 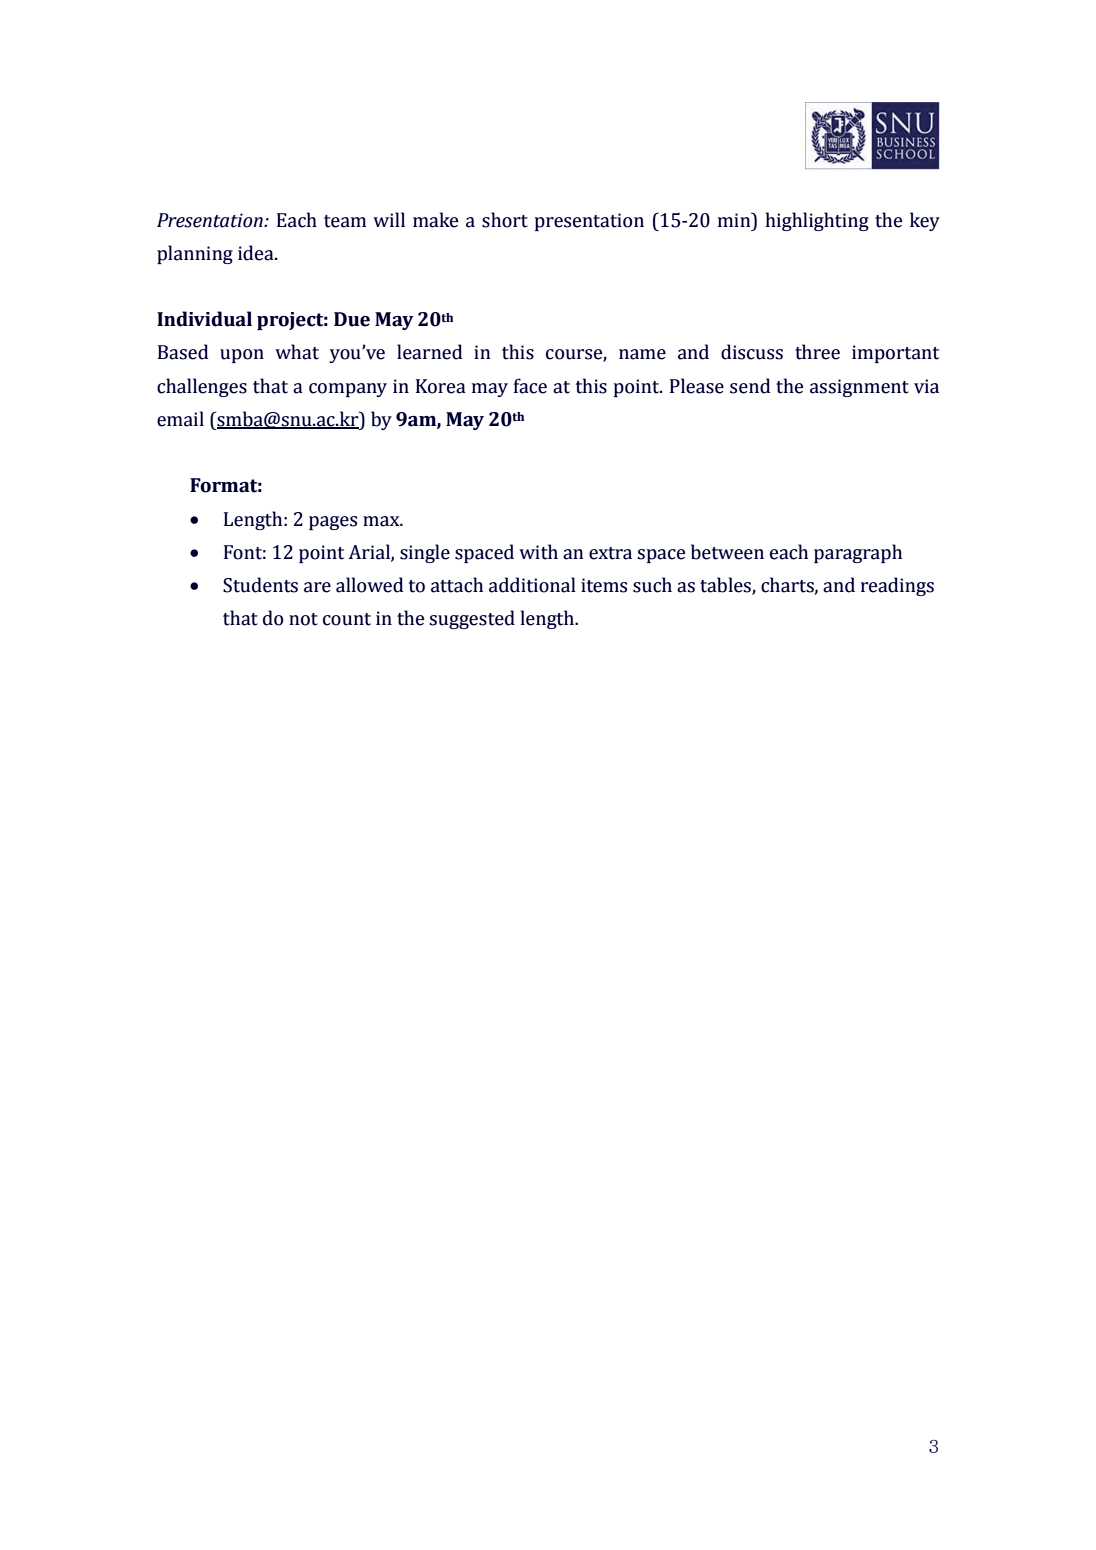 I want to click on name, so click(x=642, y=354).
